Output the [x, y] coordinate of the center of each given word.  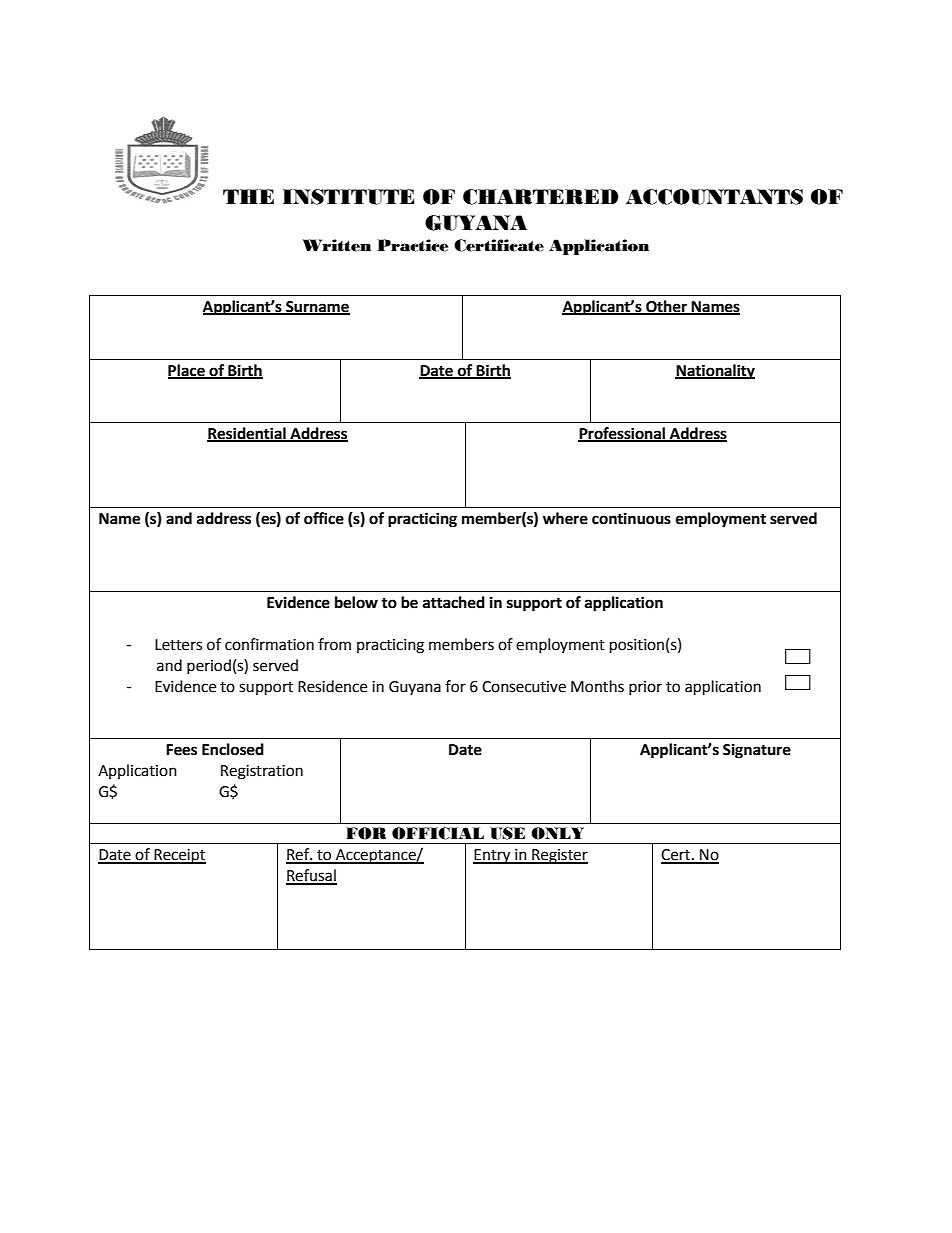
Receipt [179, 856]
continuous [631, 518]
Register [559, 856]
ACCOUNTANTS [714, 197]
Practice [413, 245]
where [565, 518]
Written [337, 245]
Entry [493, 856]
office [324, 518]
